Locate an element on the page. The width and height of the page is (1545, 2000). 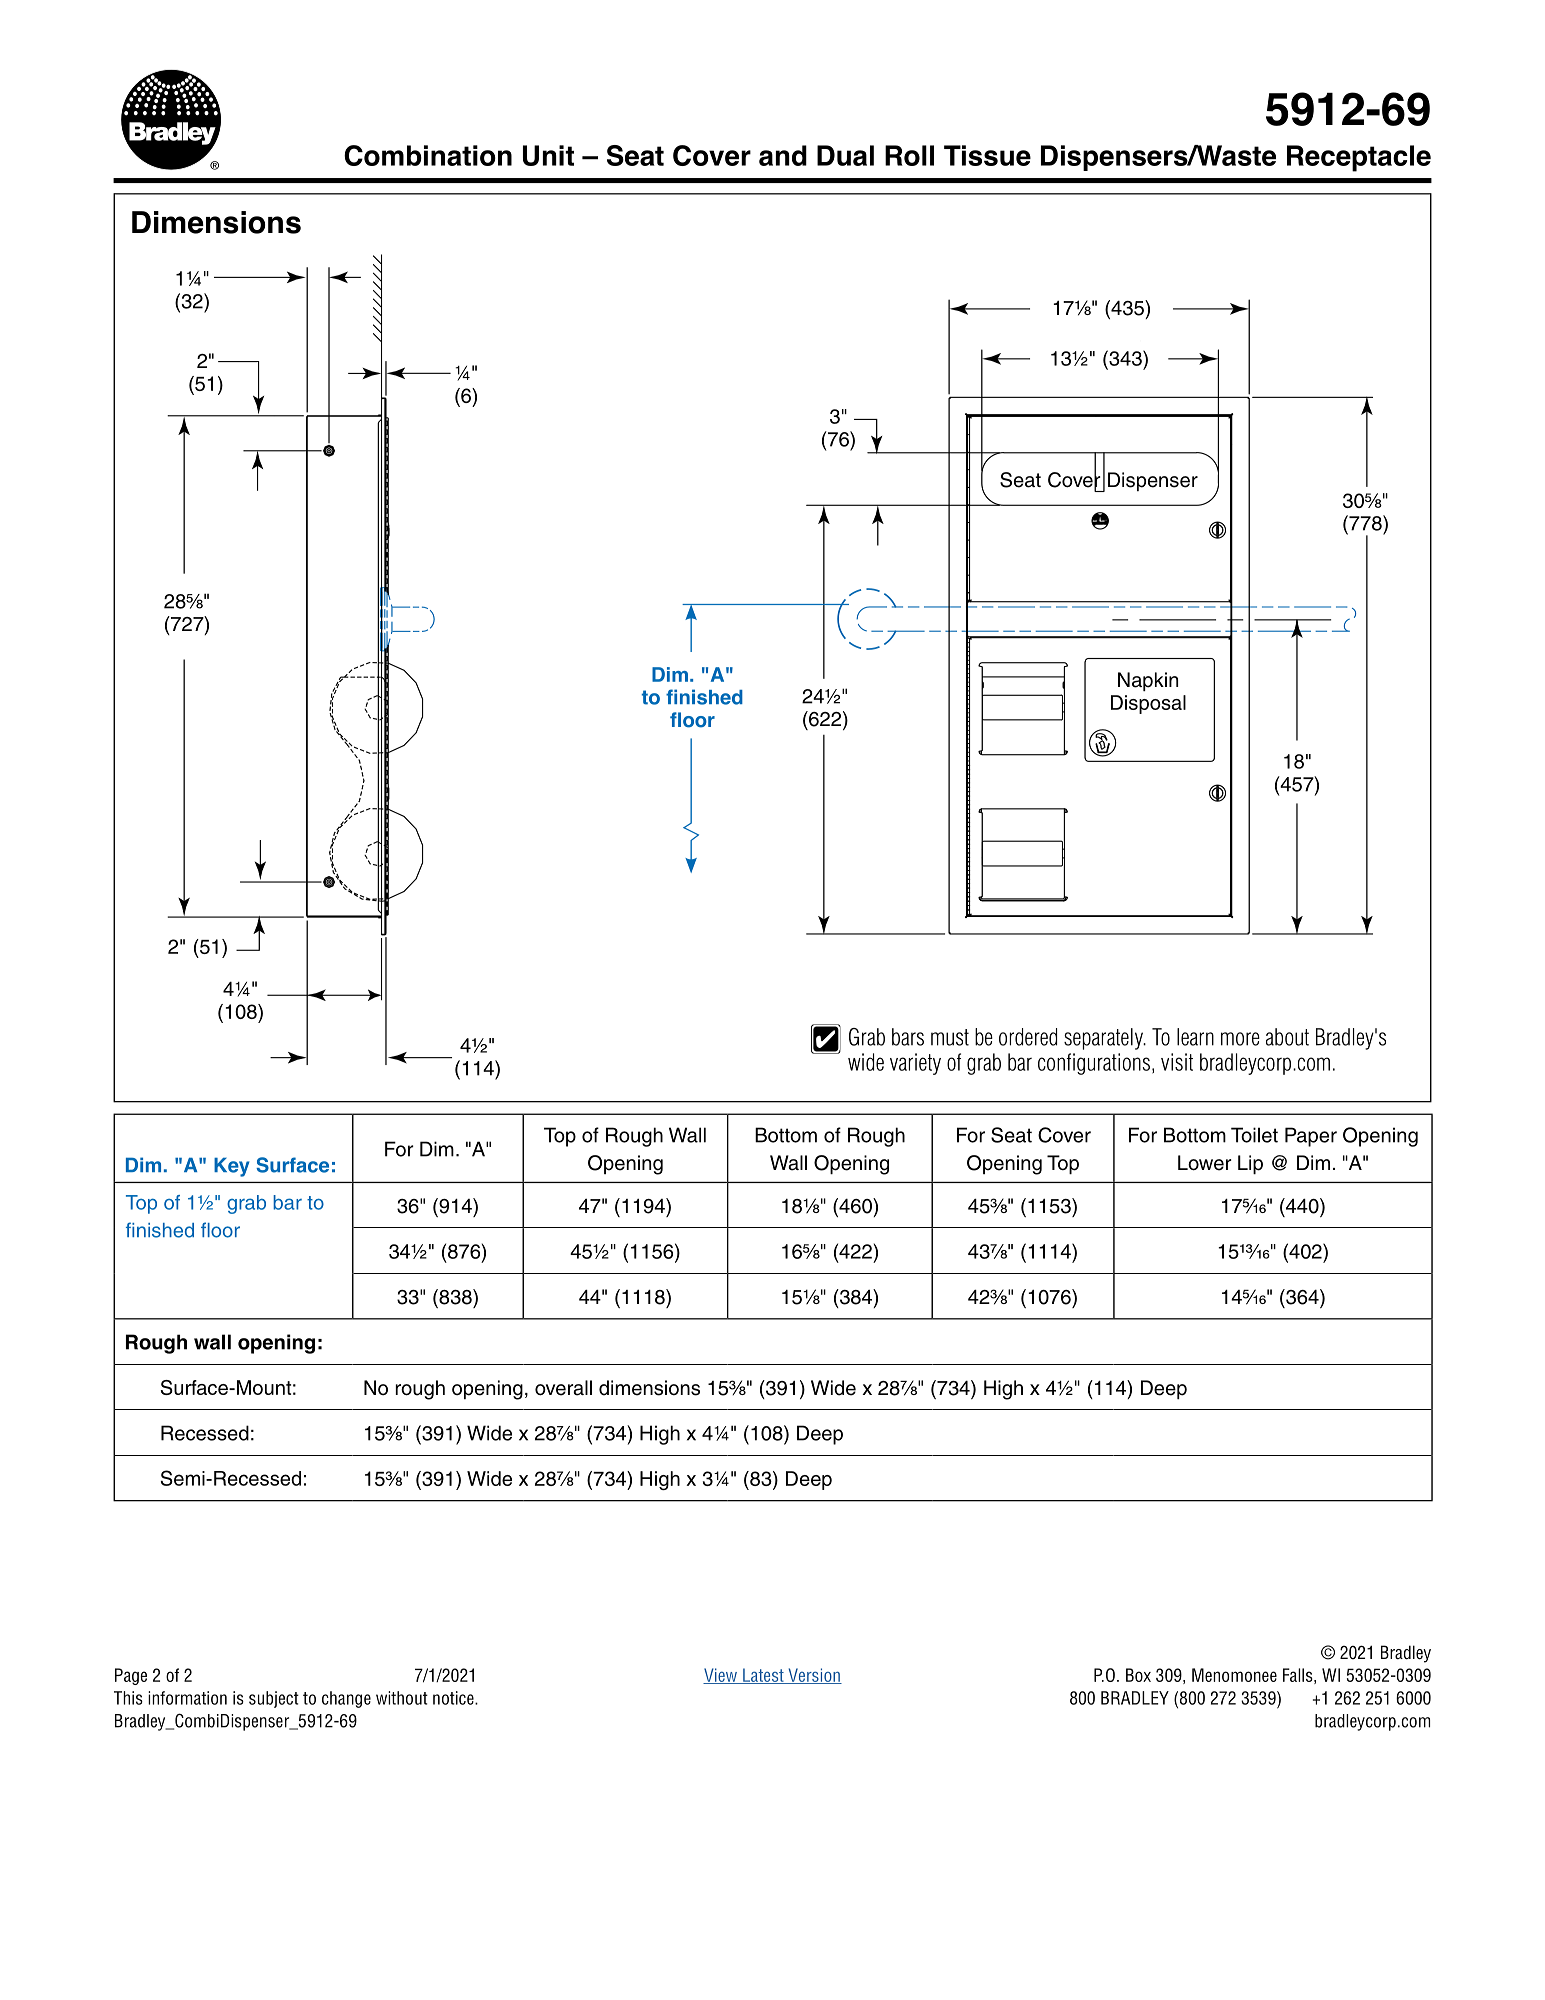
Lower is located at coordinates (1205, 1163).
